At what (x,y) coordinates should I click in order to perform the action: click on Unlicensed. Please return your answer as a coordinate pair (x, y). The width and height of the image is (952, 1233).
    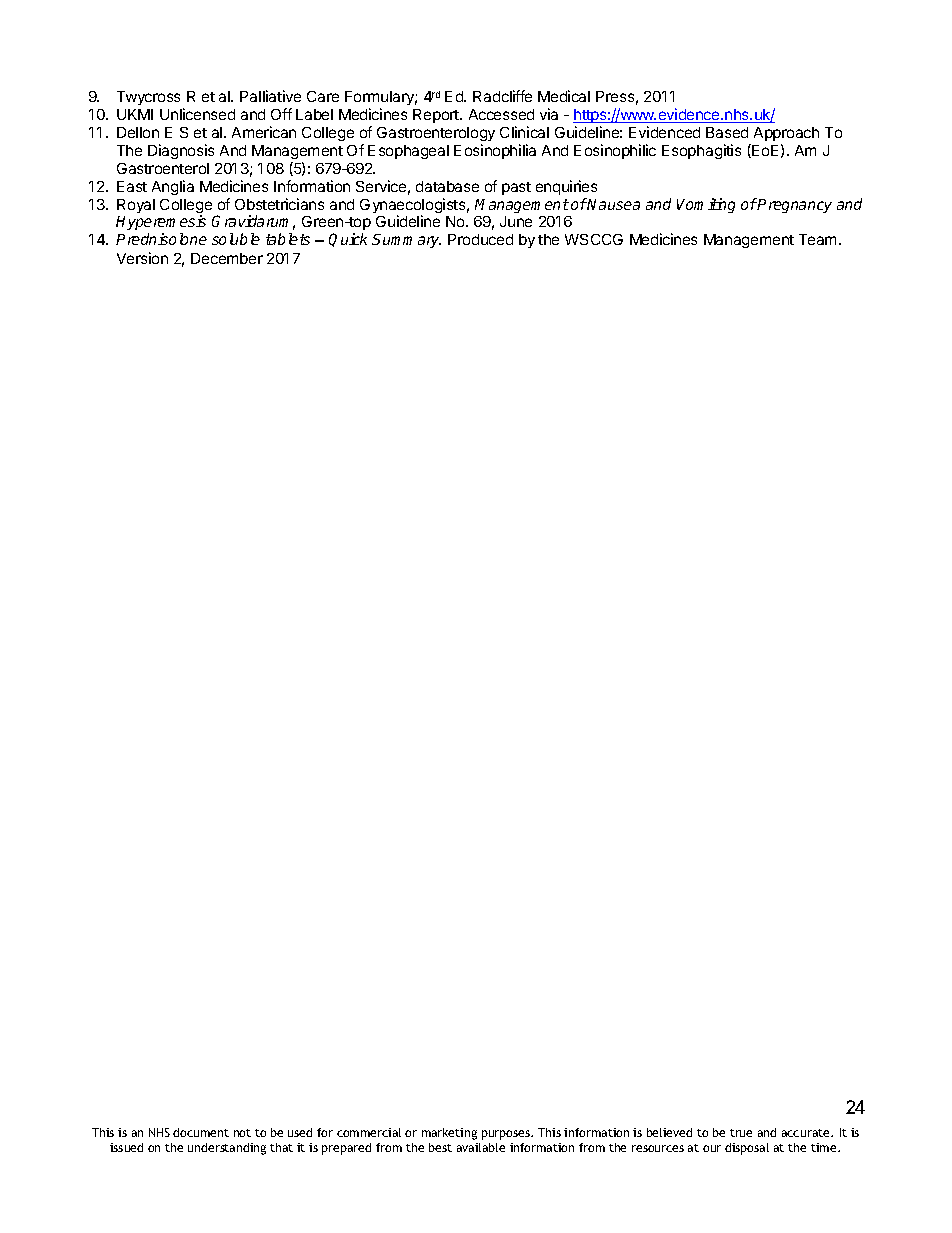
    Looking at the image, I should click on (197, 114).
